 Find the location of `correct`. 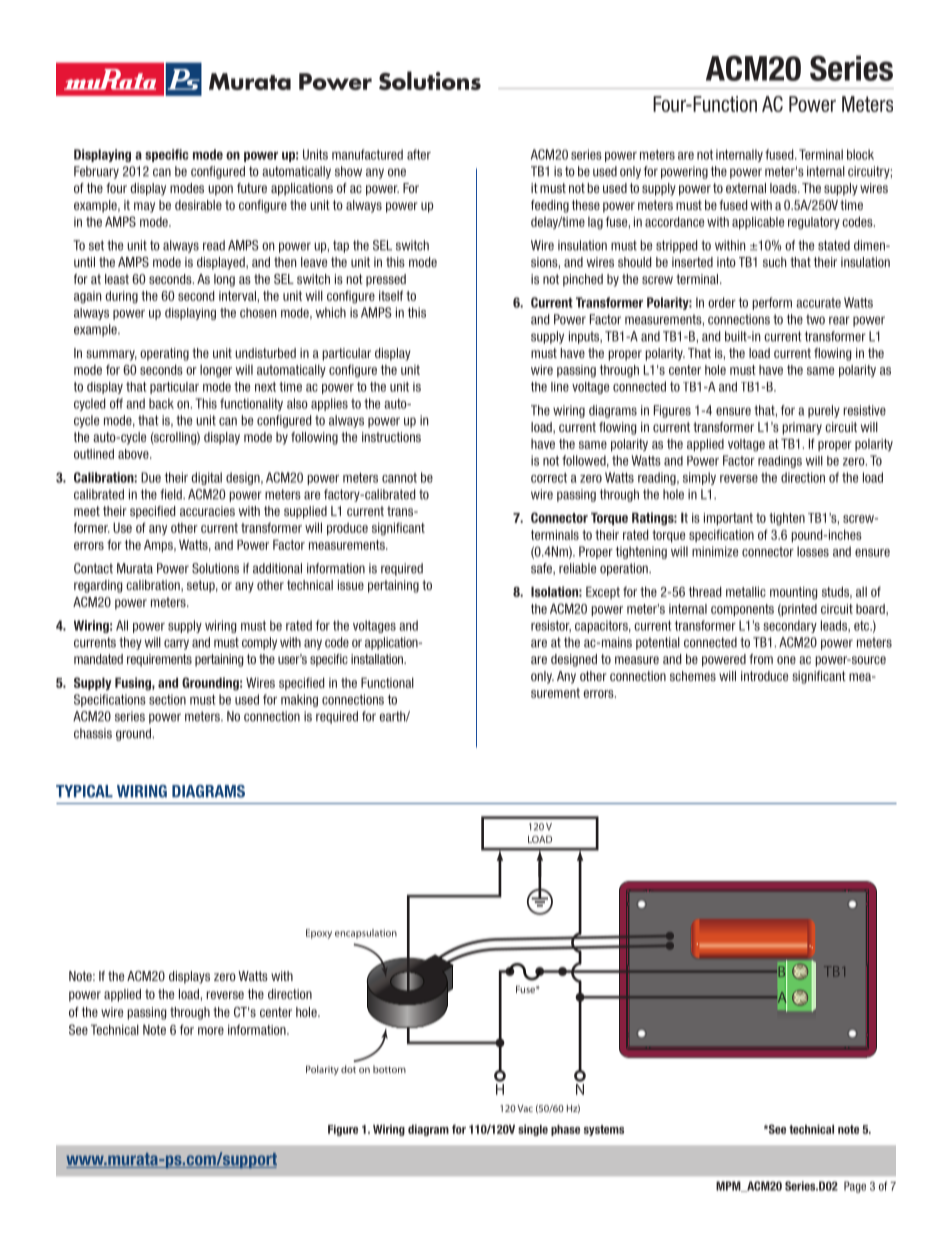

correct is located at coordinates (549, 478).
